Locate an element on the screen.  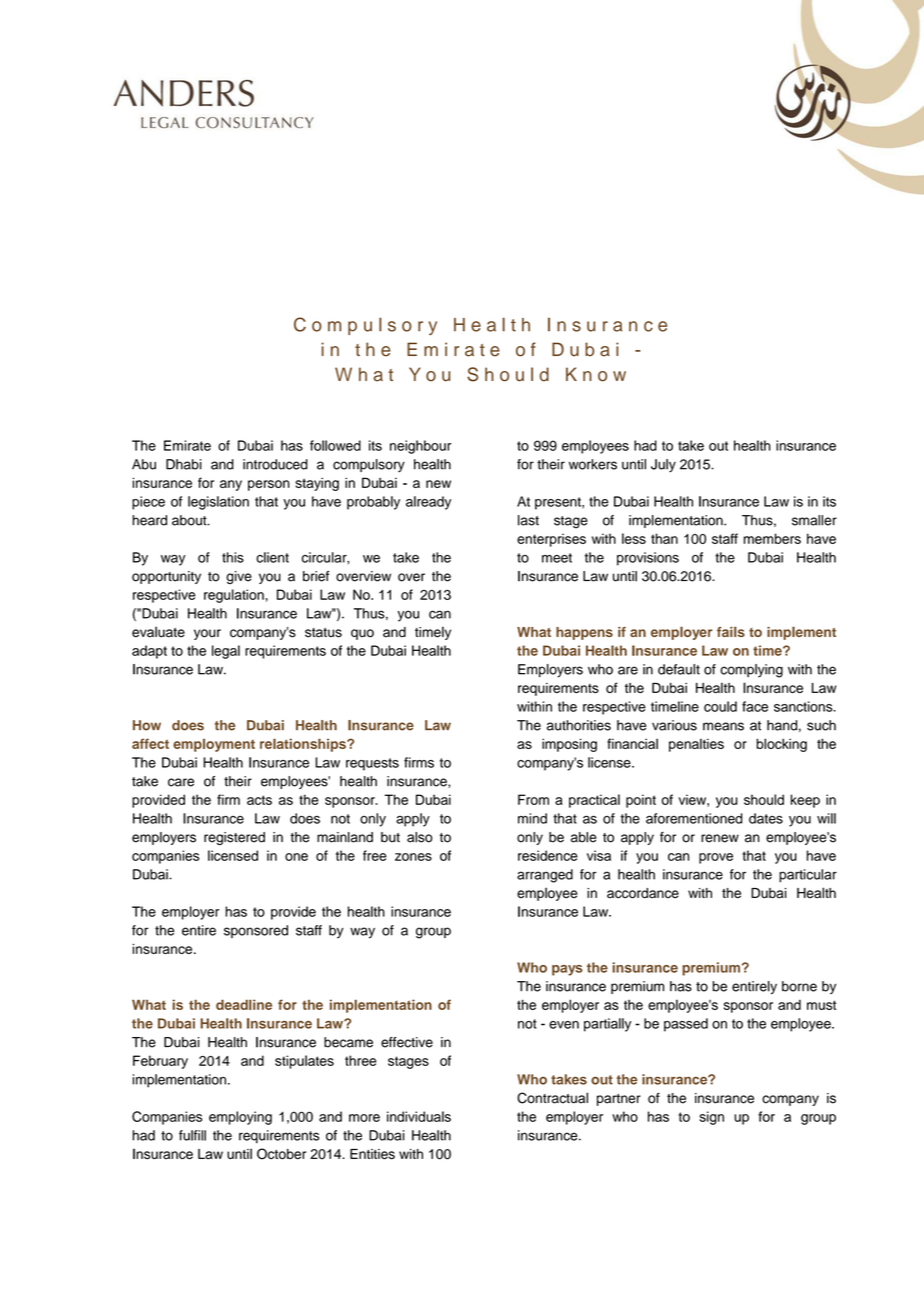
July is located at coordinates (663, 465).
